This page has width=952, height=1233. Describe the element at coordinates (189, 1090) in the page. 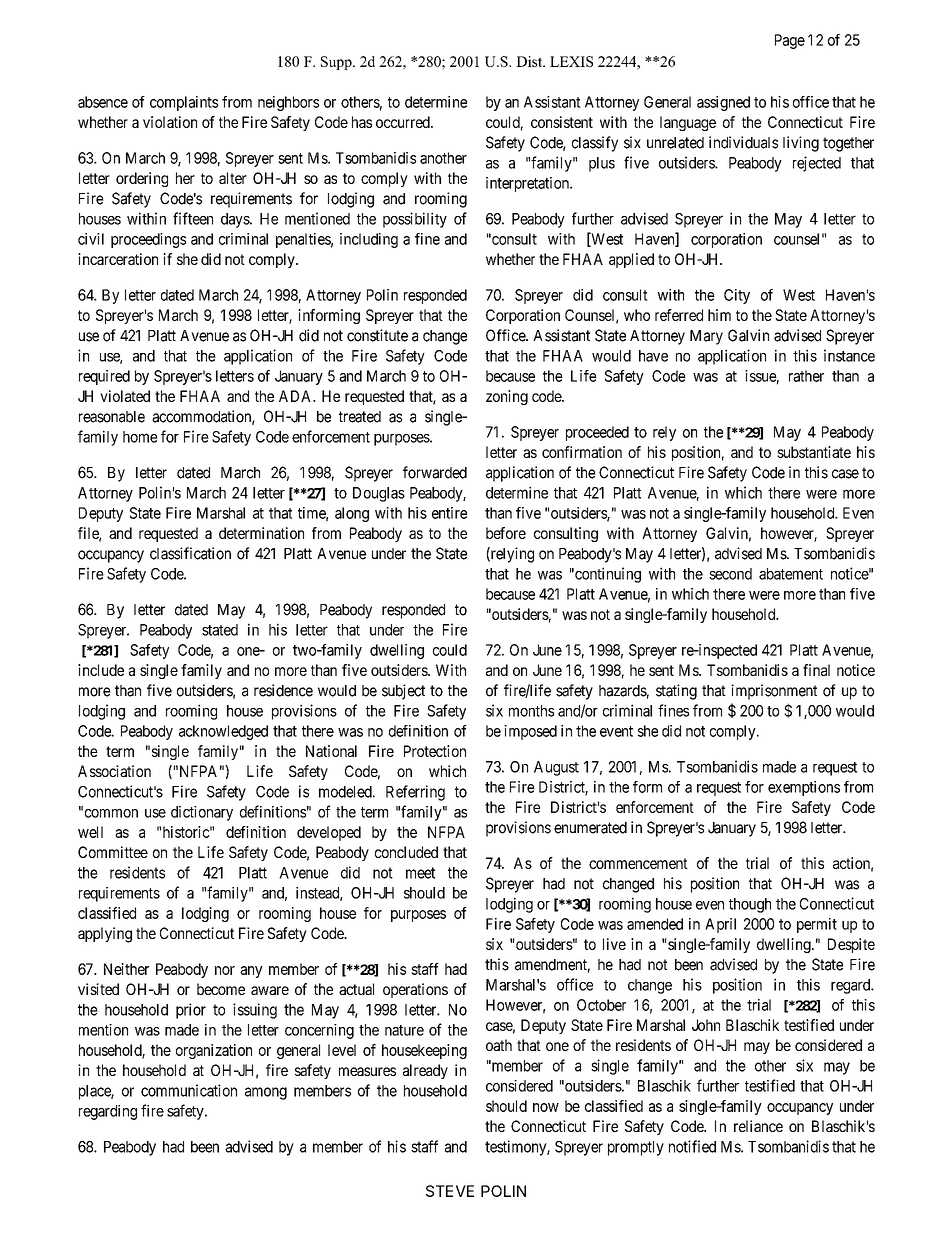

I see `communication` at that location.
